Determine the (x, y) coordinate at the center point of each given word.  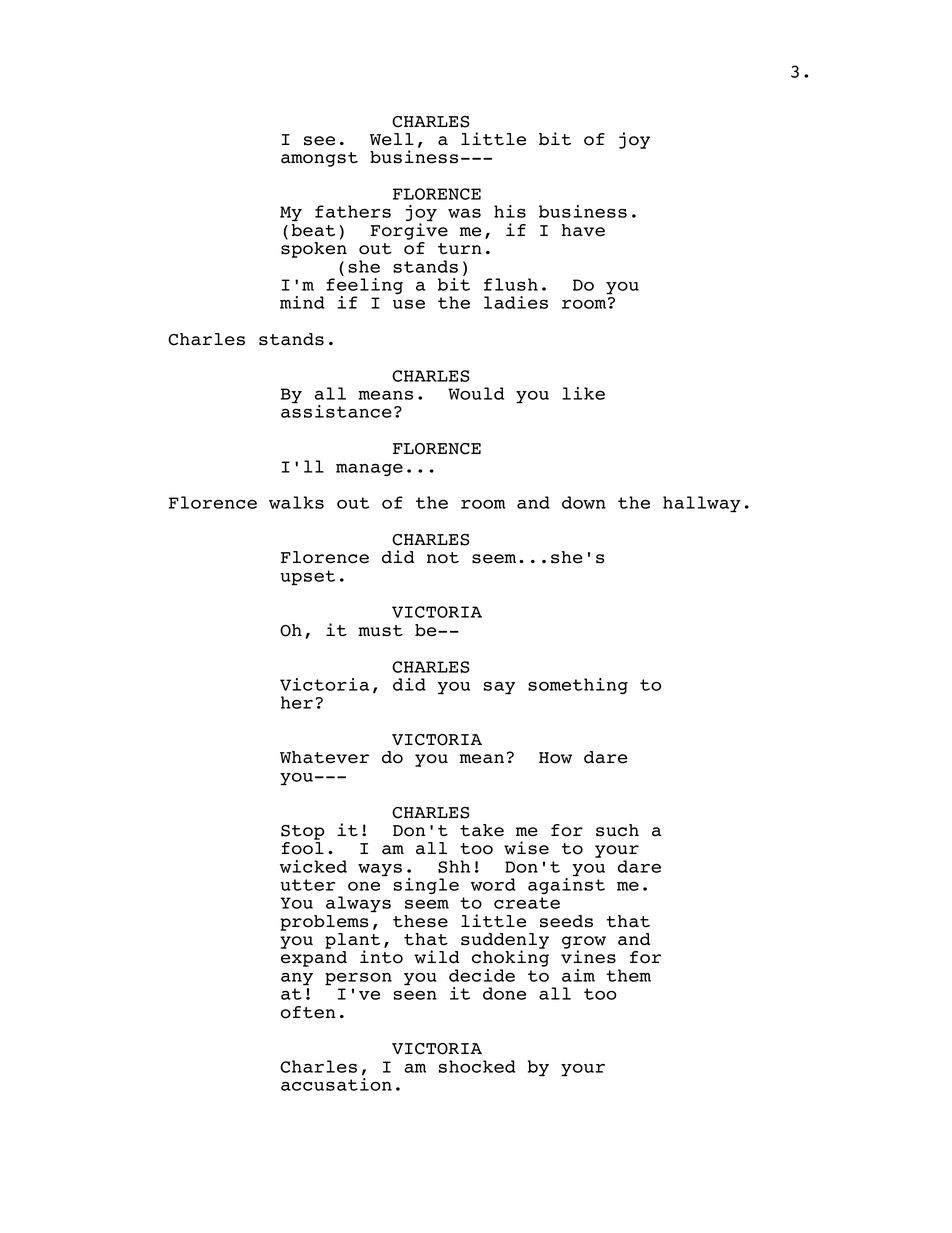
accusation (336, 1084)
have (583, 230)
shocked (477, 1066)
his (510, 211)
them (628, 975)
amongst (319, 159)
